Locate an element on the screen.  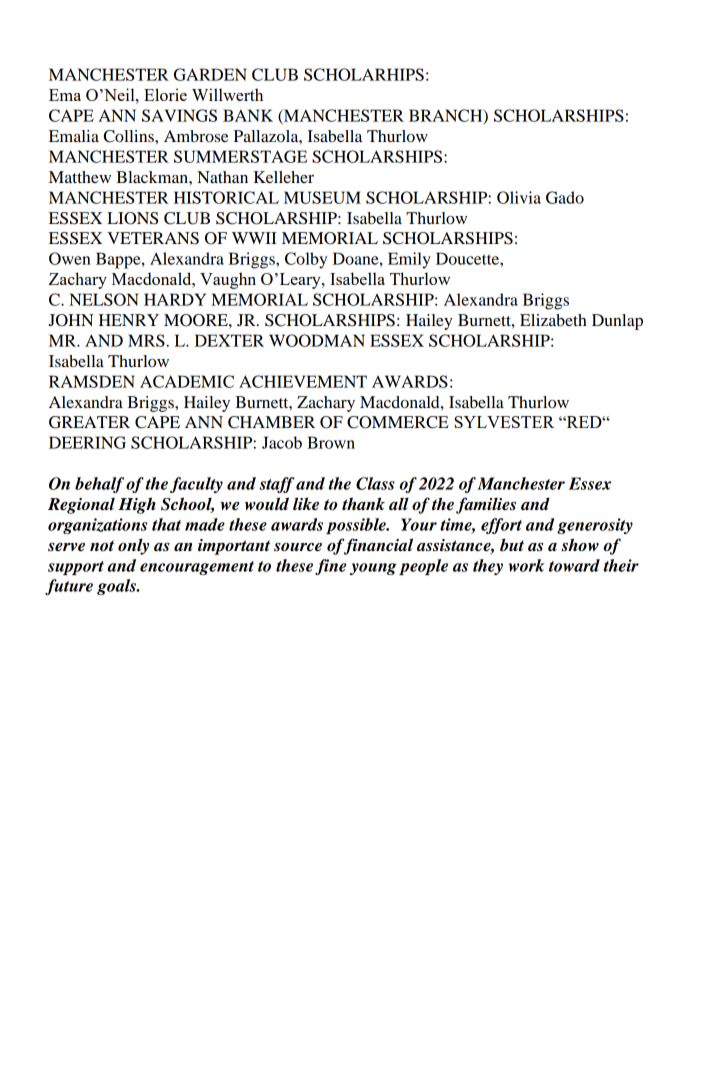
SYLVESTER is located at coordinates (504, 422).
